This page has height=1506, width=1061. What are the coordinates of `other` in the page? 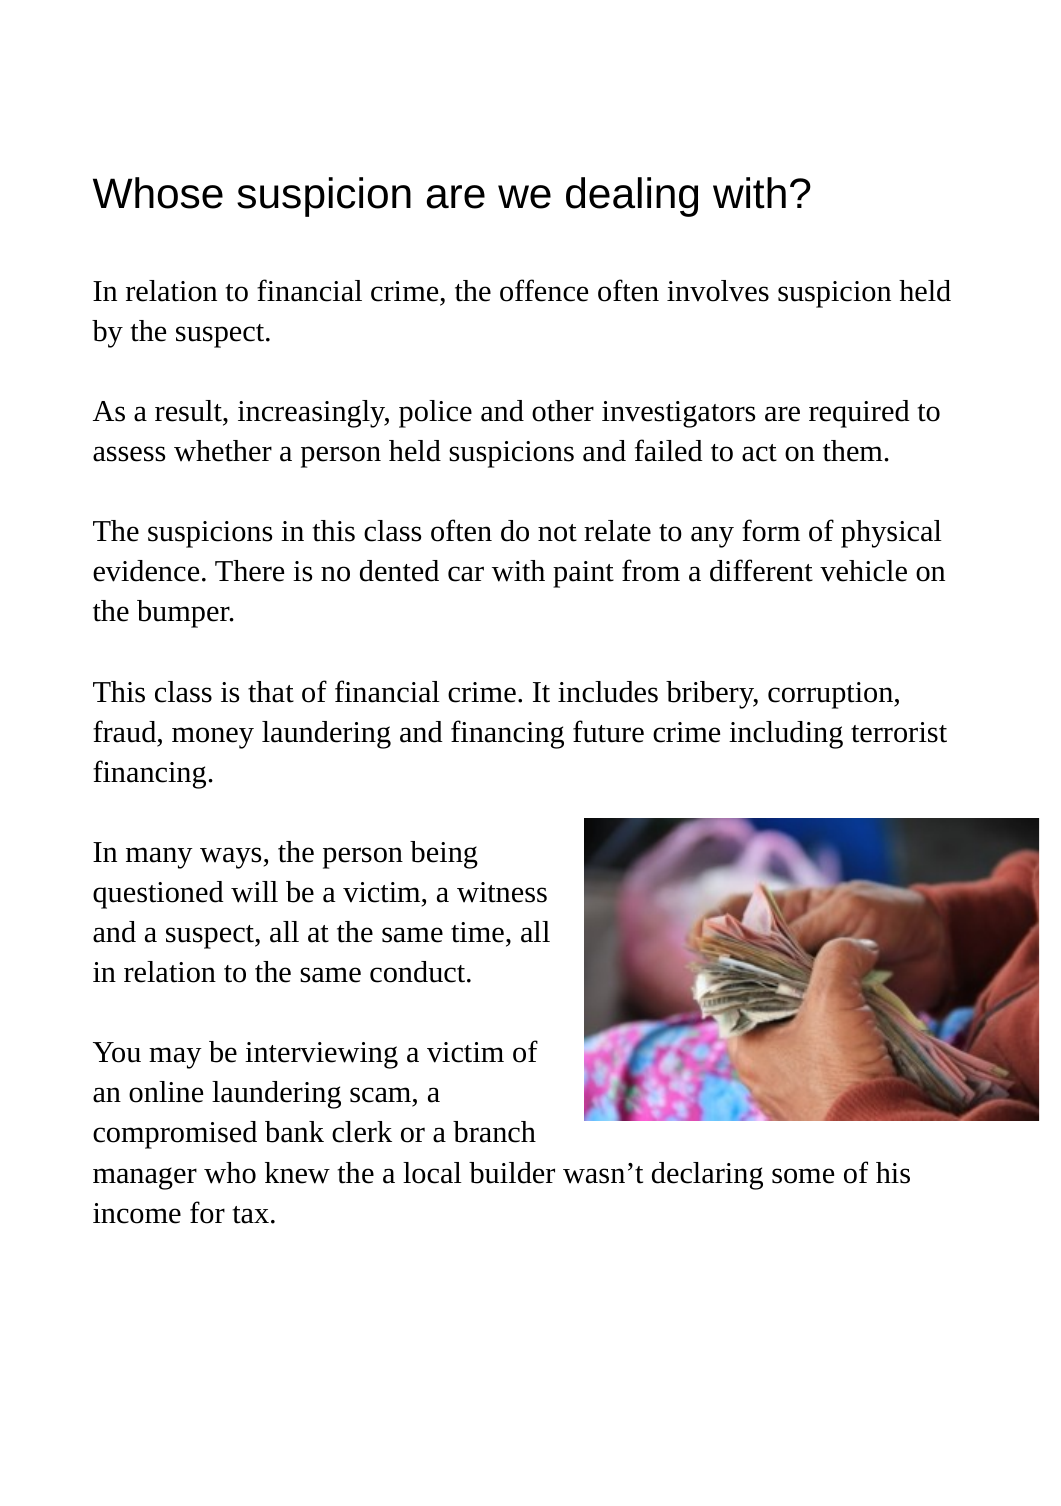 It's located at (563, 411).
